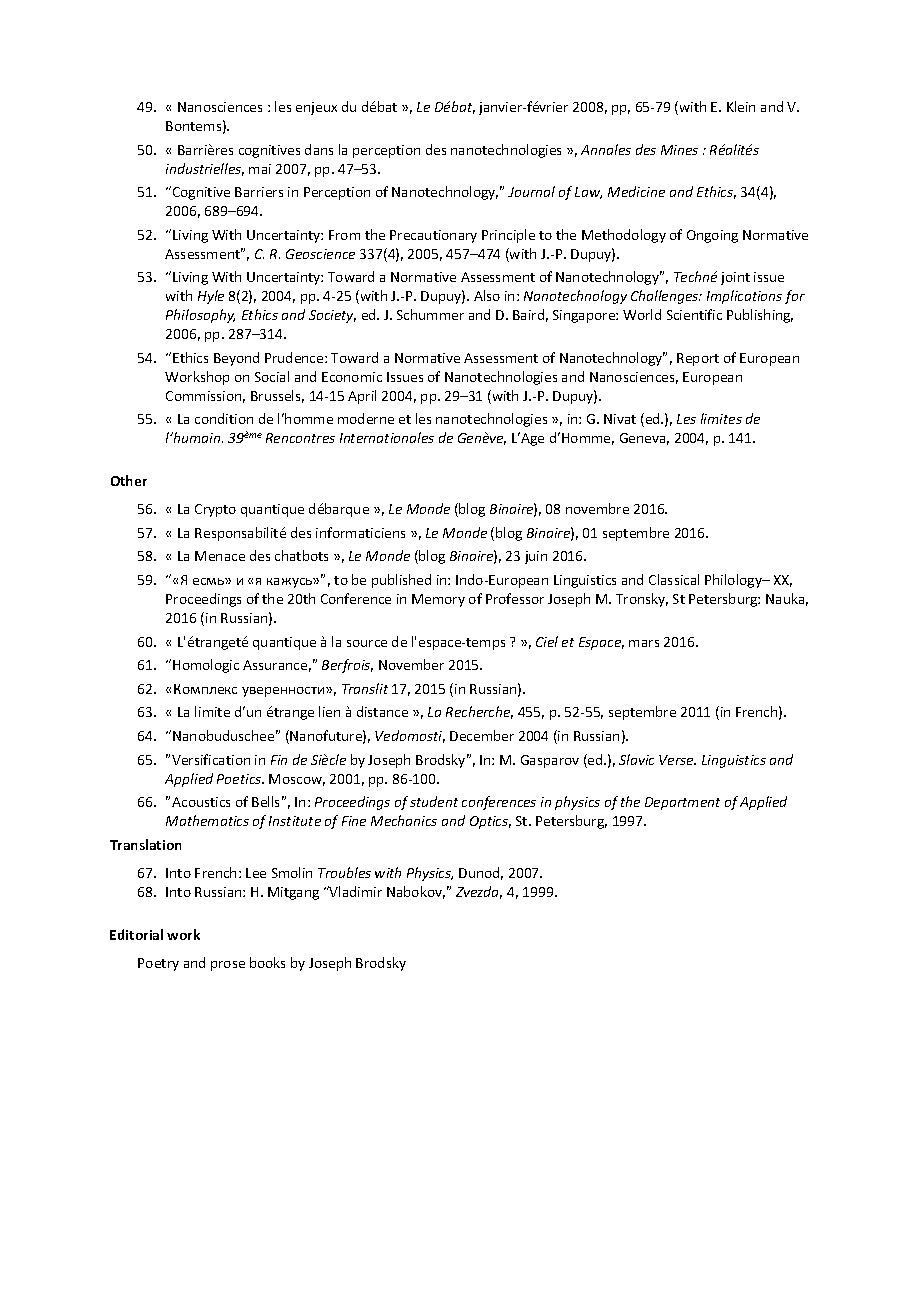 The image size is (924, 1308). I want to click on December, so click(482, 735).
